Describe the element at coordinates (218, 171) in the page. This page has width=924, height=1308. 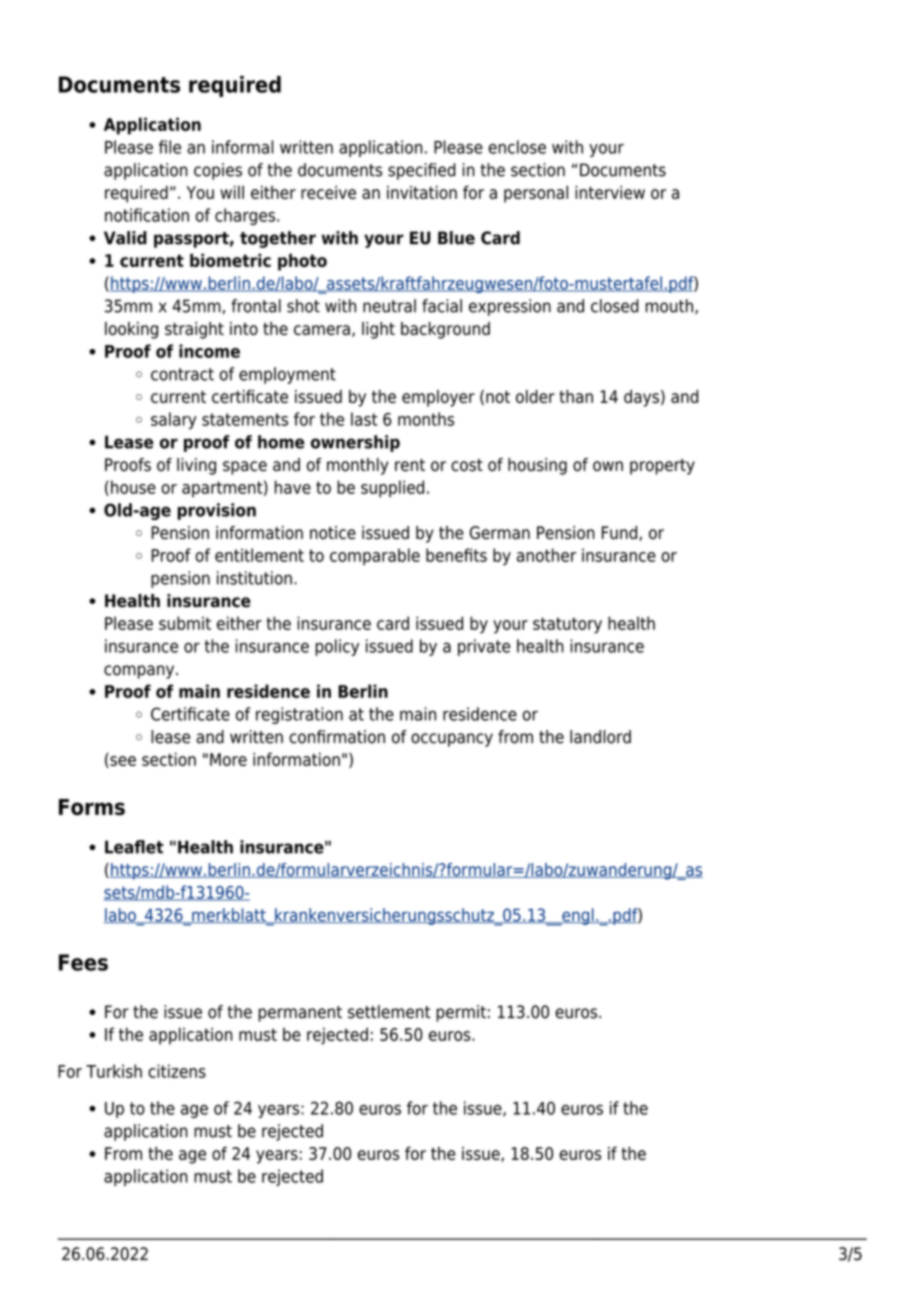
I see `copies` at that location.
